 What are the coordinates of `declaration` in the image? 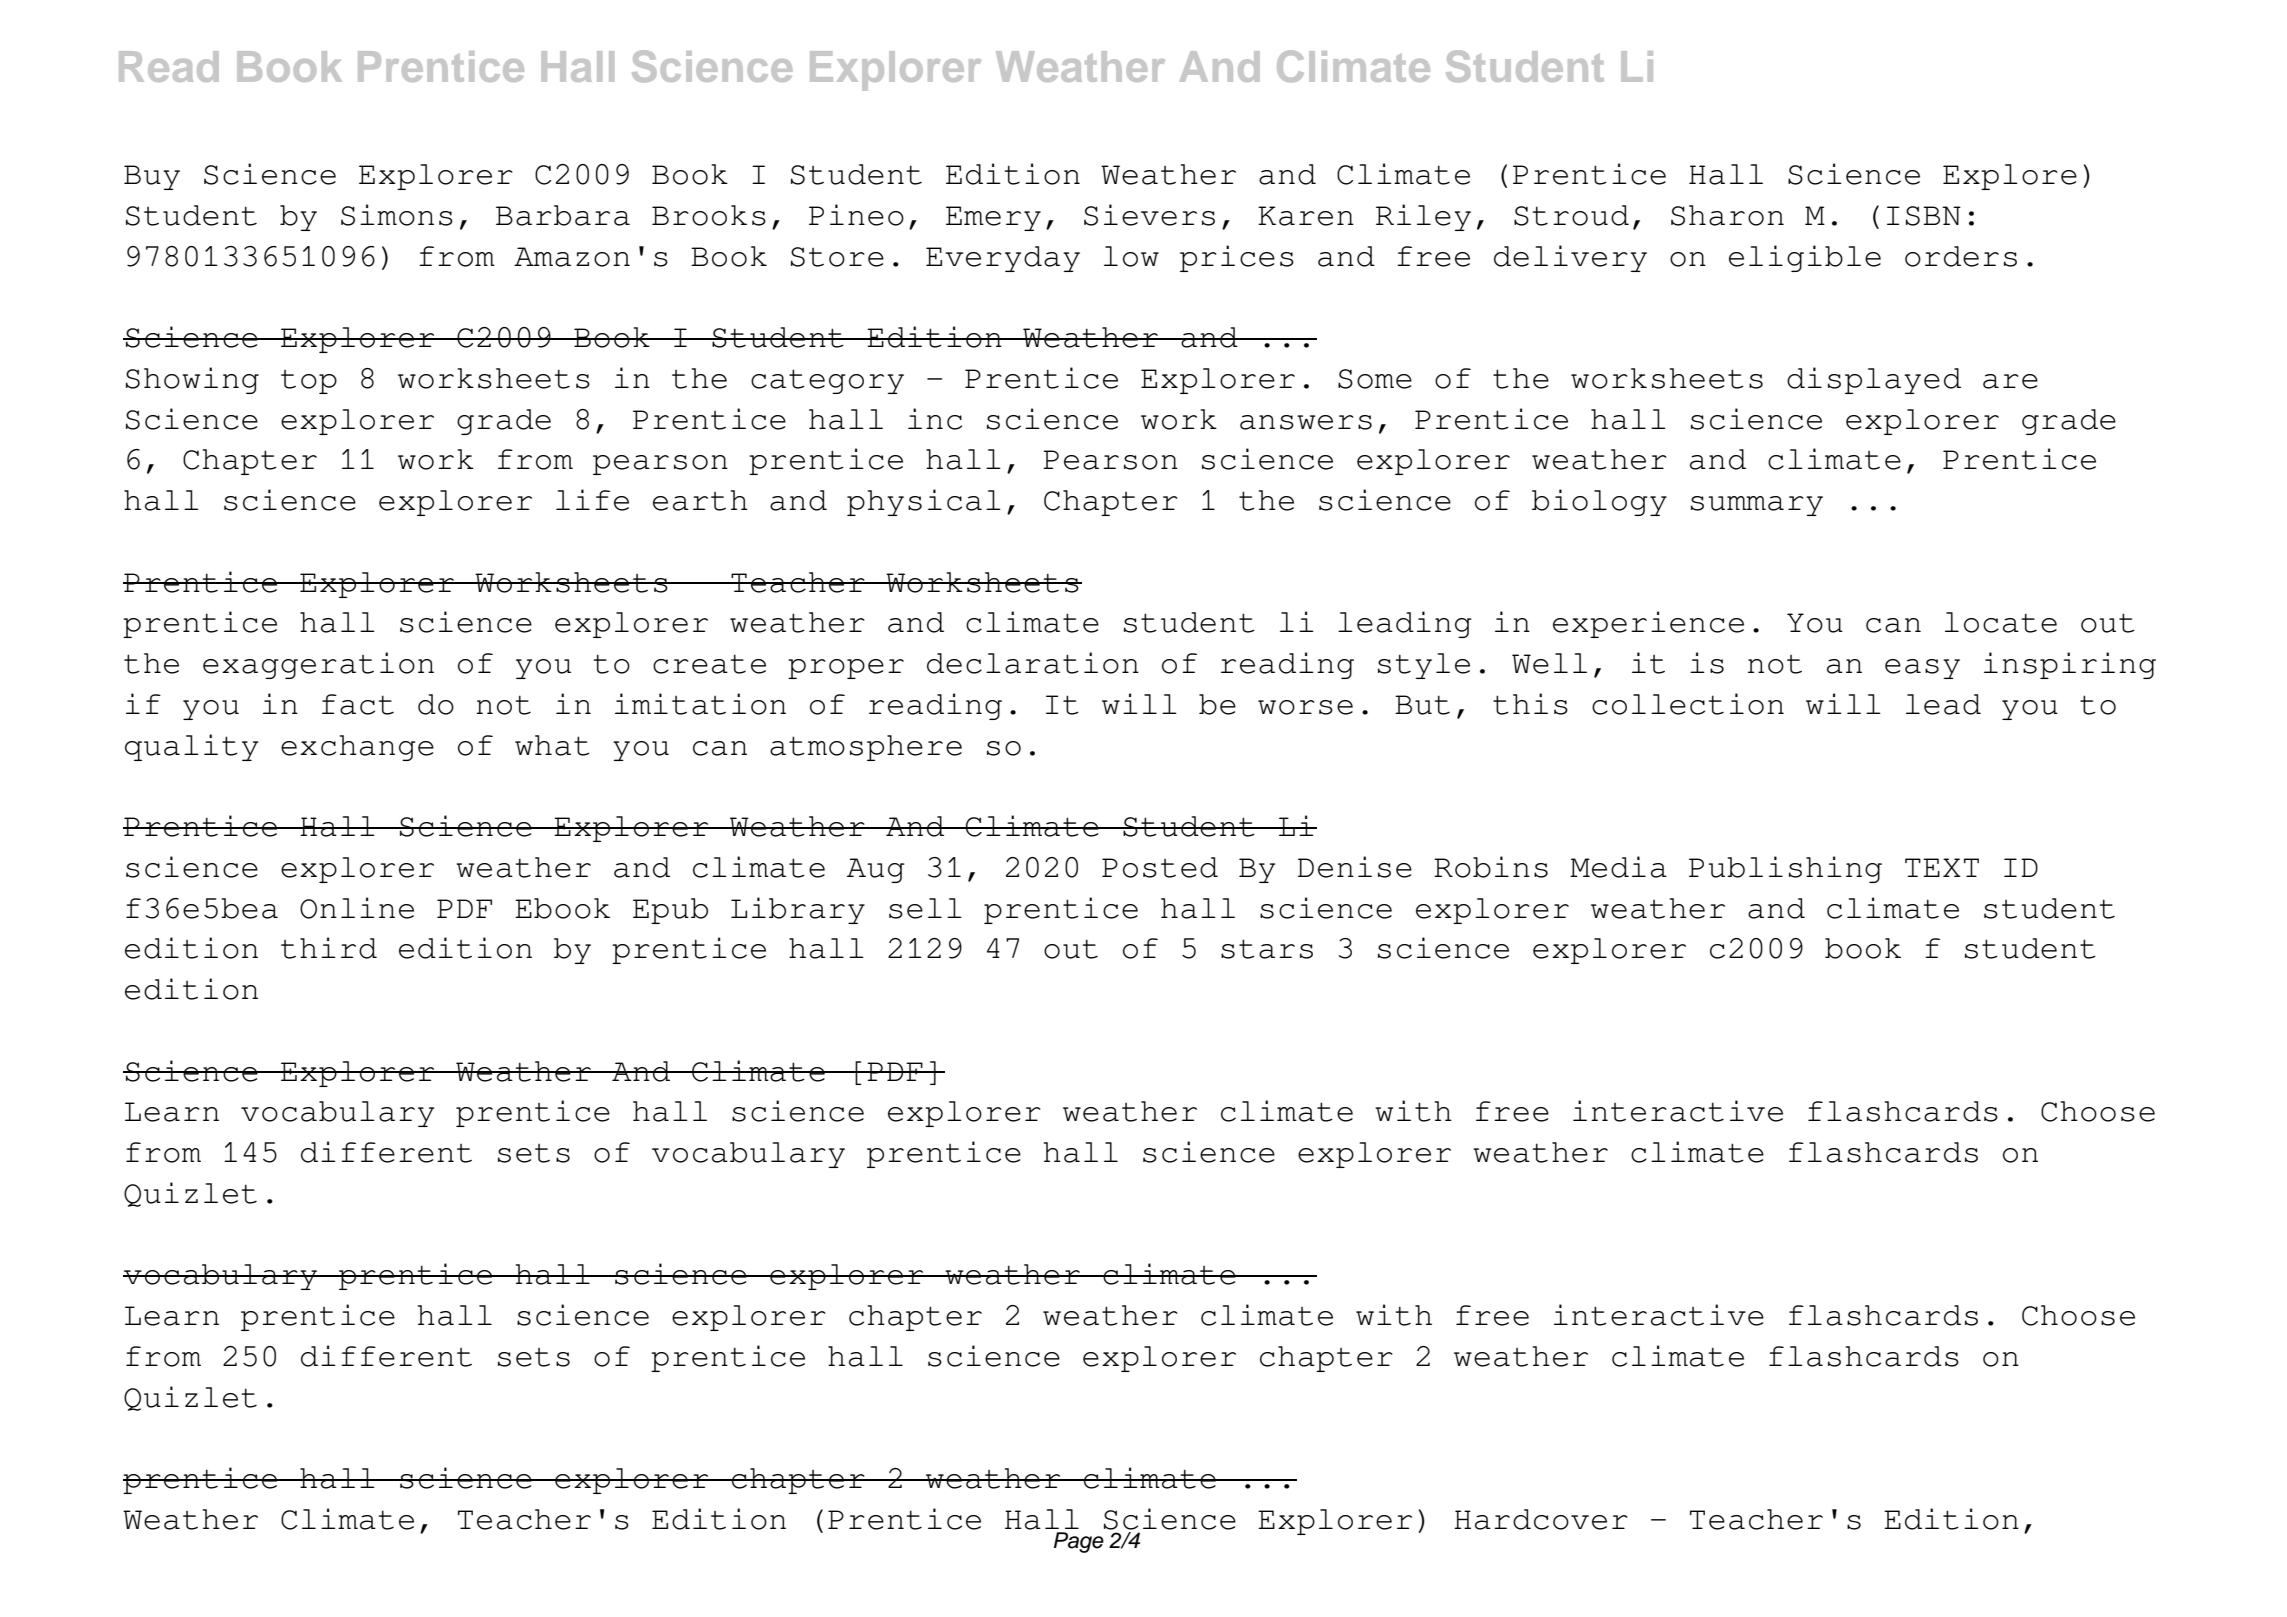 It's located at (1033, 663).
